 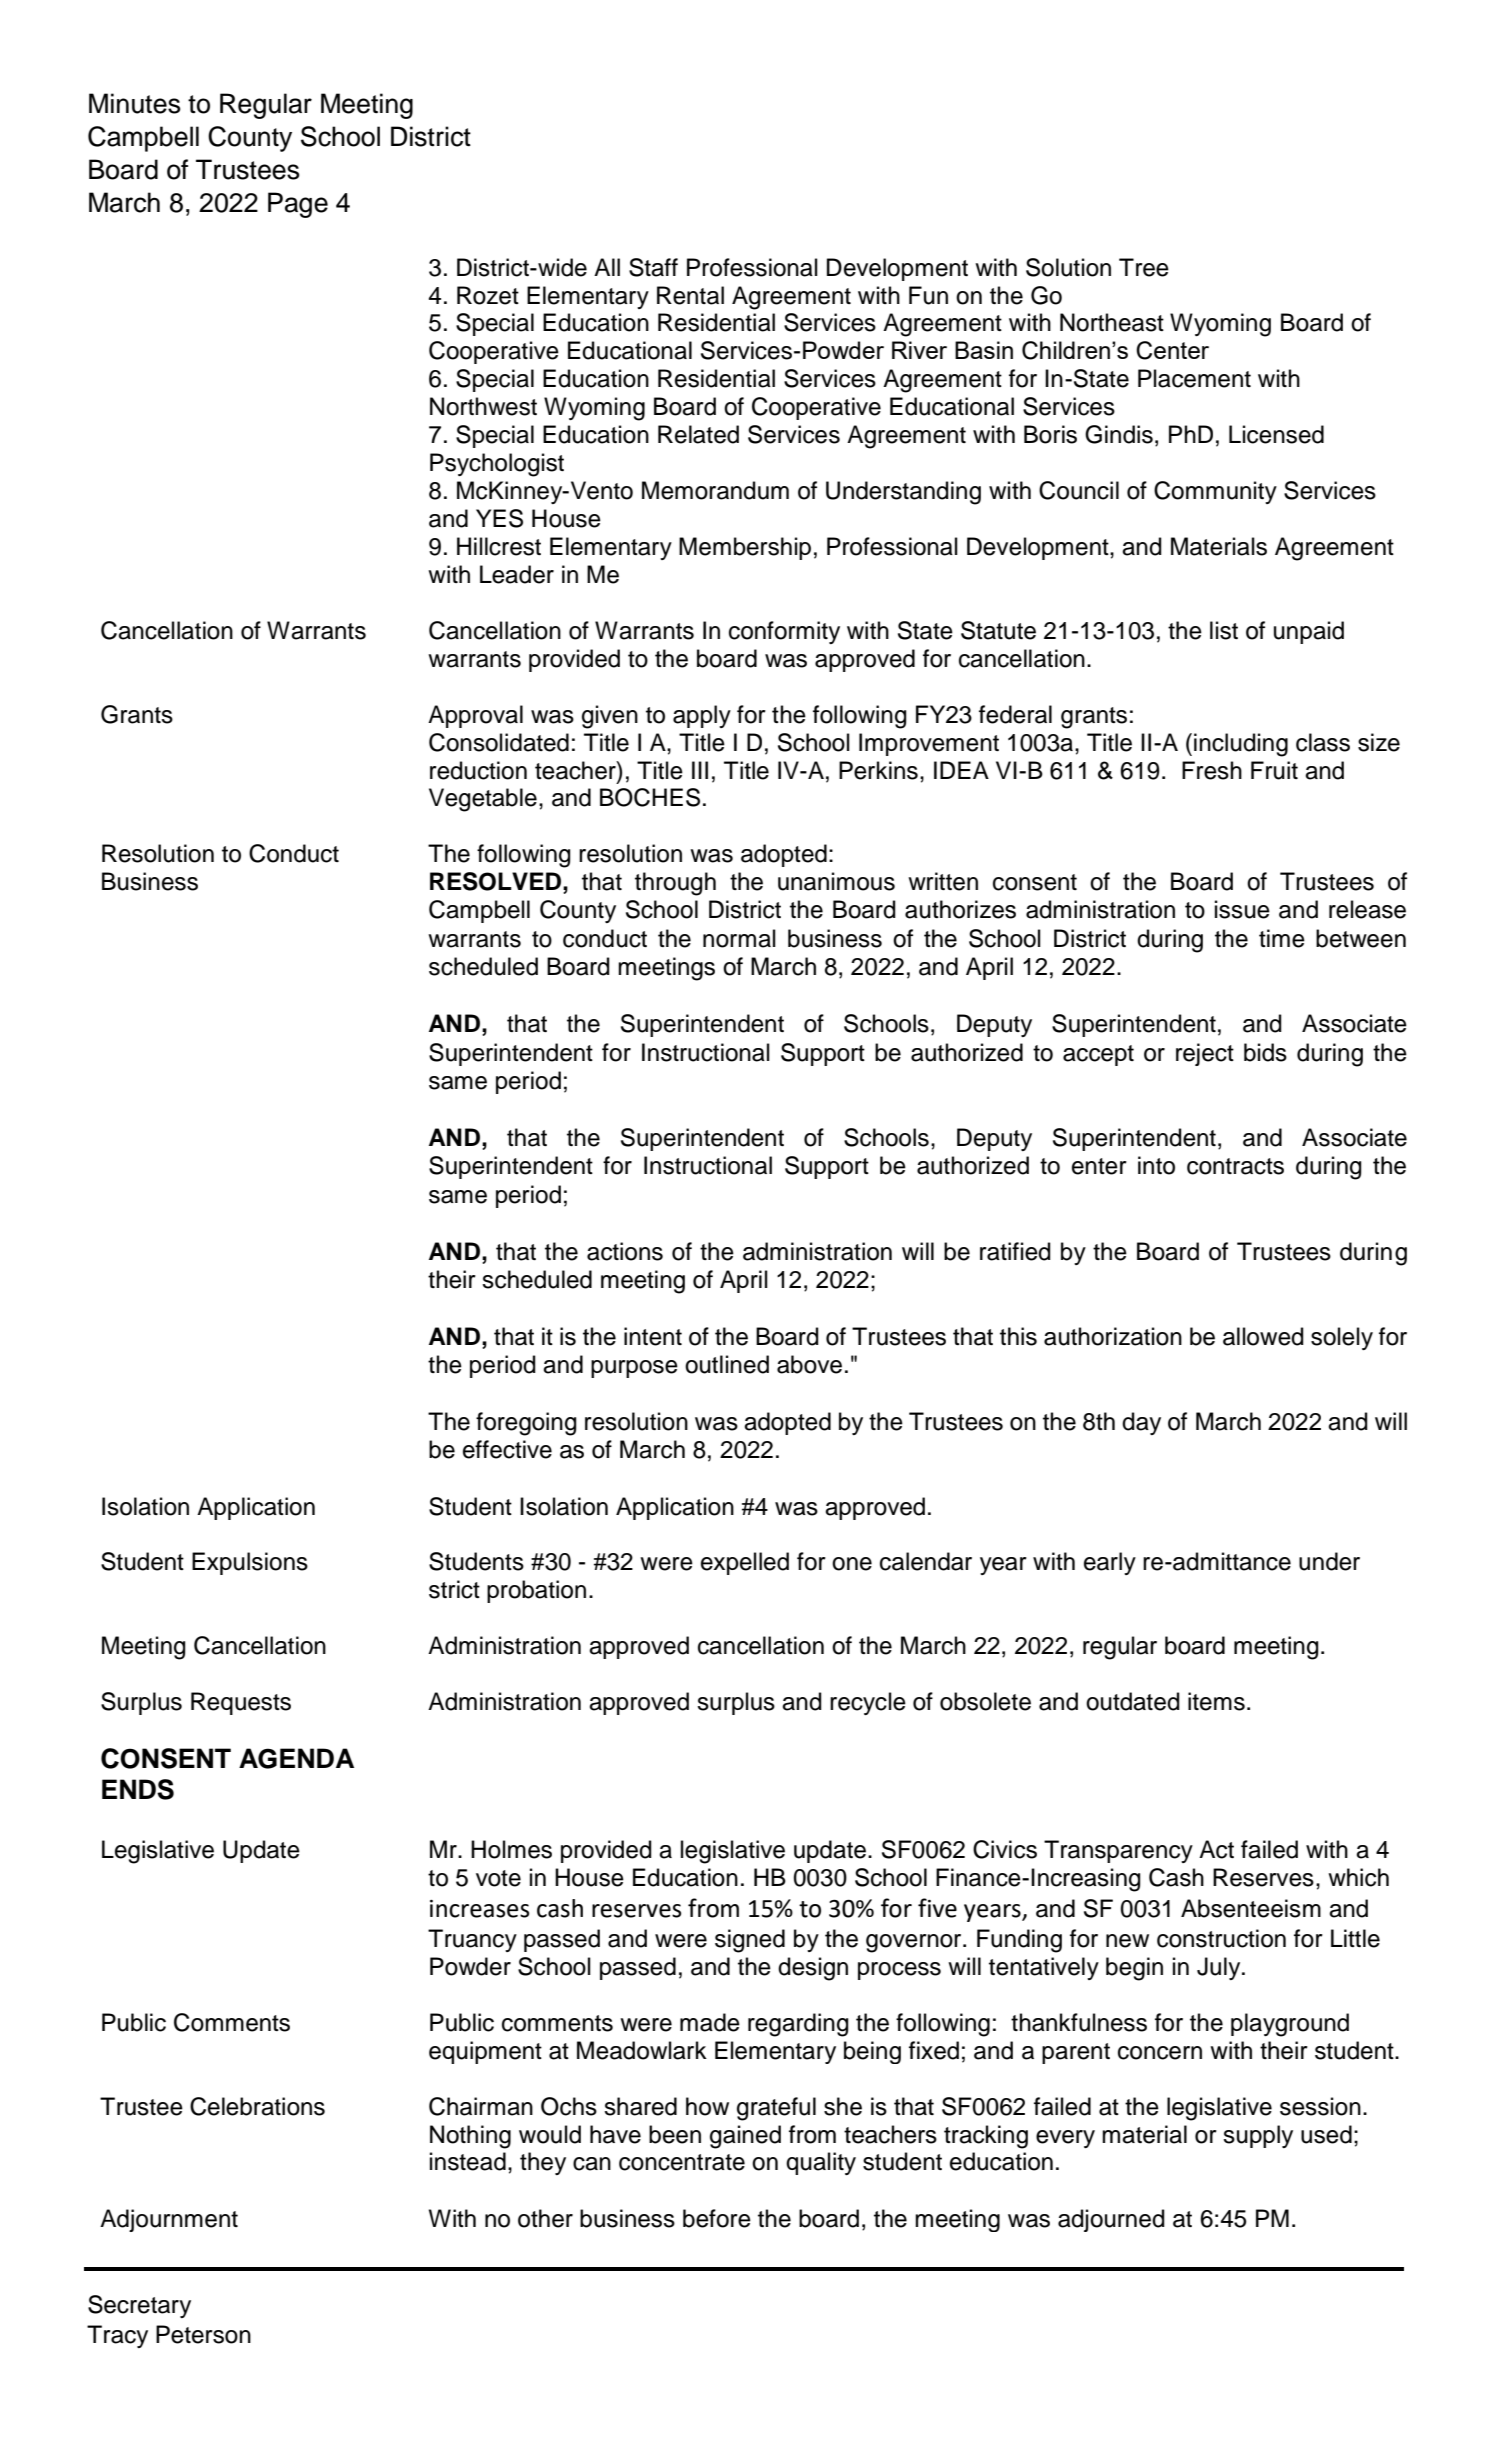 I want to click on Peterson, so click(x=203, y=2334).
